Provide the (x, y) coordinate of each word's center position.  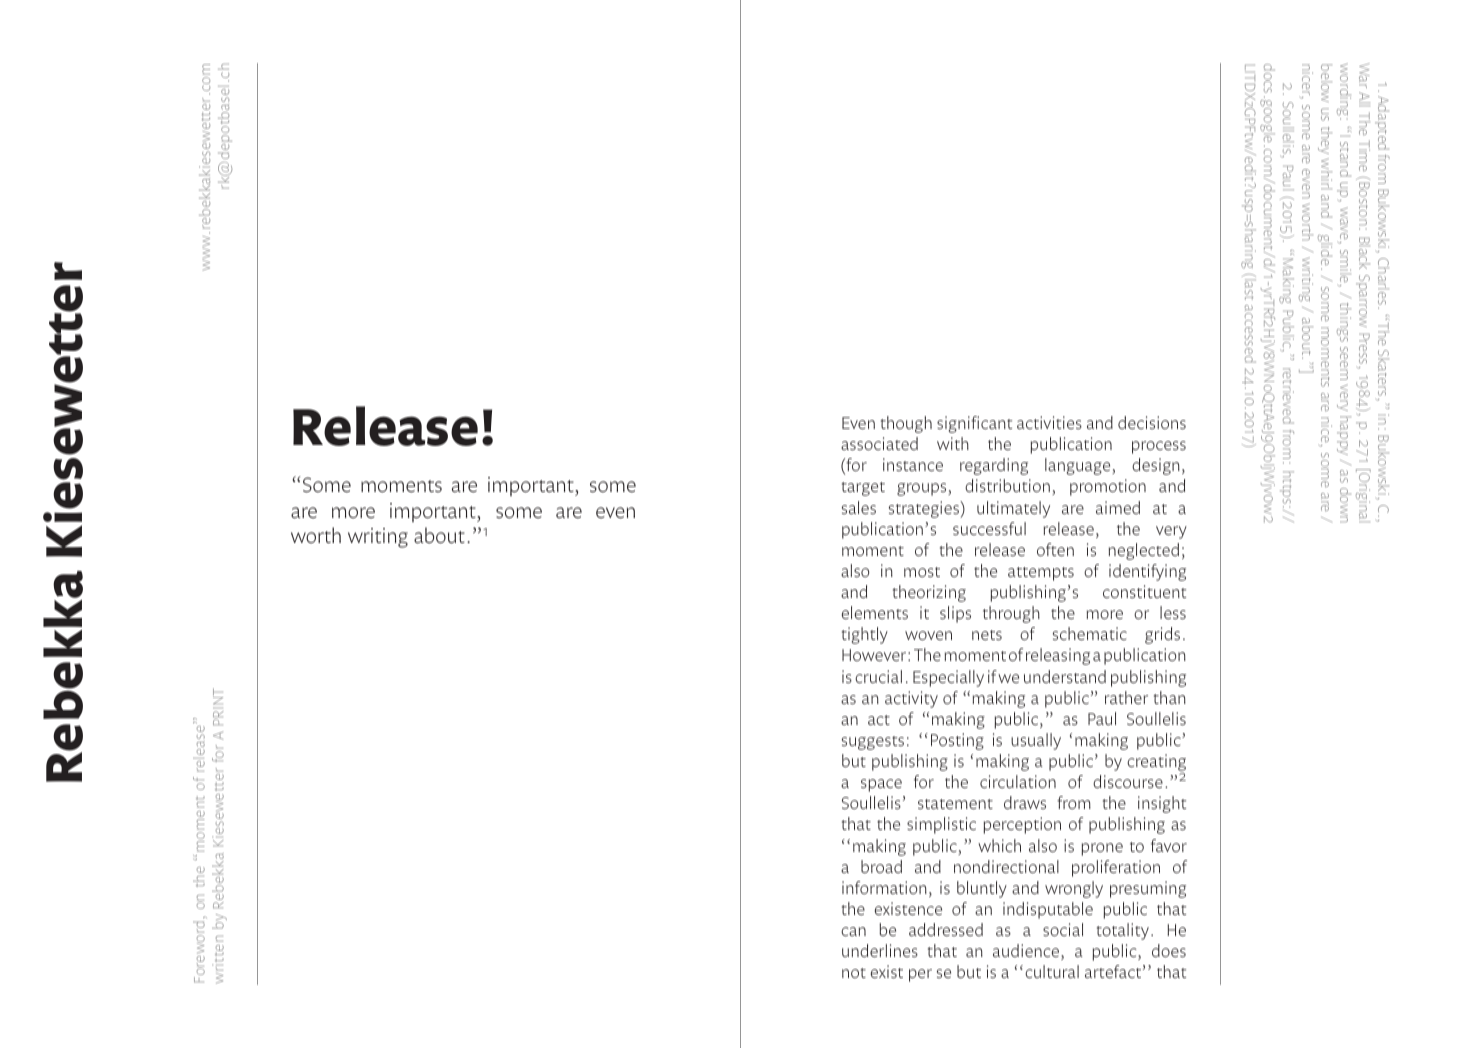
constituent (1144, 591)
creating (1156, 764)
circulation (1018, 781)
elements (875, 612)
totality (1123, 931)
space (881, 785)
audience (1027, 952)
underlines (880, 951)
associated (879, 444)
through (1011, 614)
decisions (1152, 423)
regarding (994, 466)
